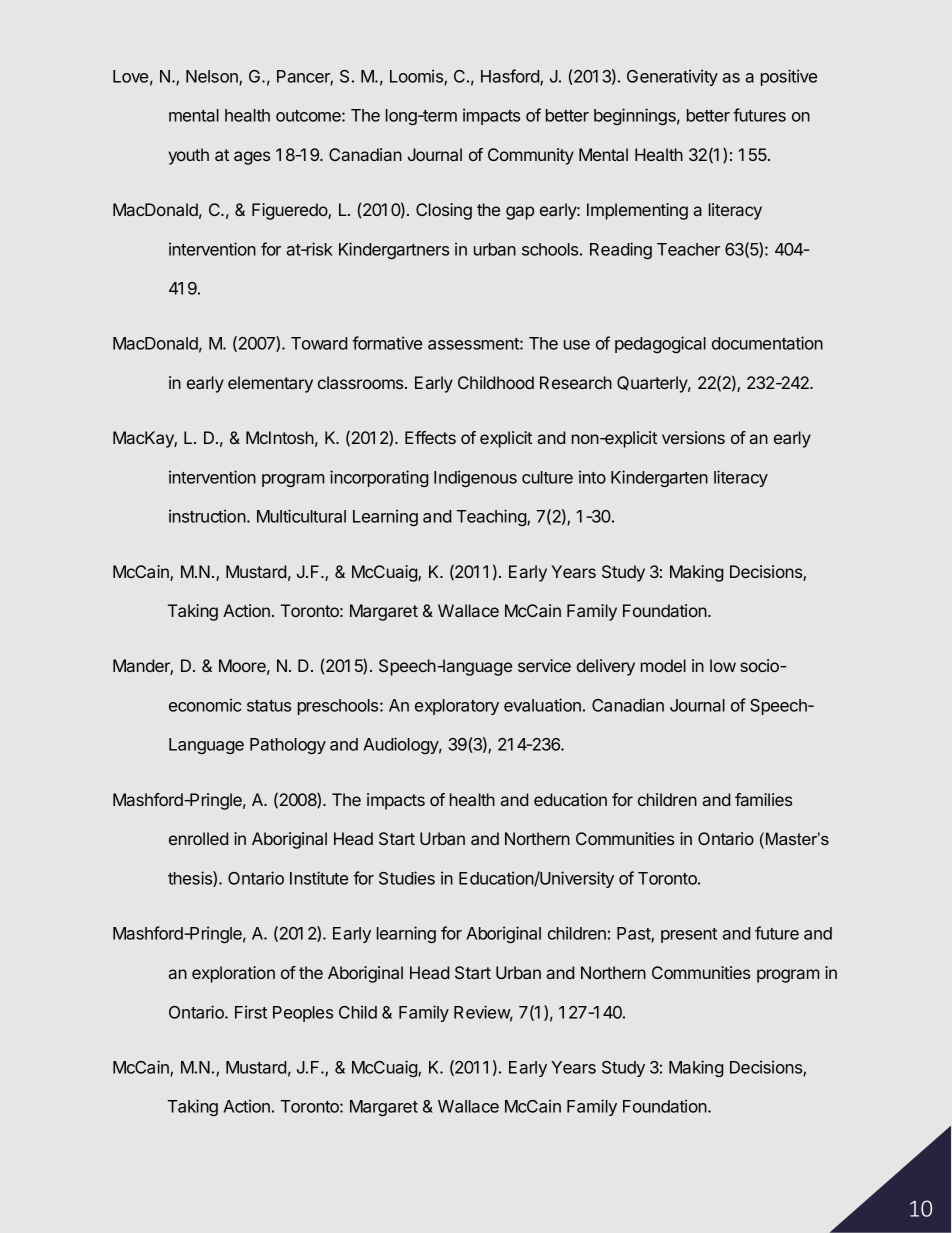 This screenshot has width=952, height=1233. I want to click on Multicultural, so click(301, 516).
